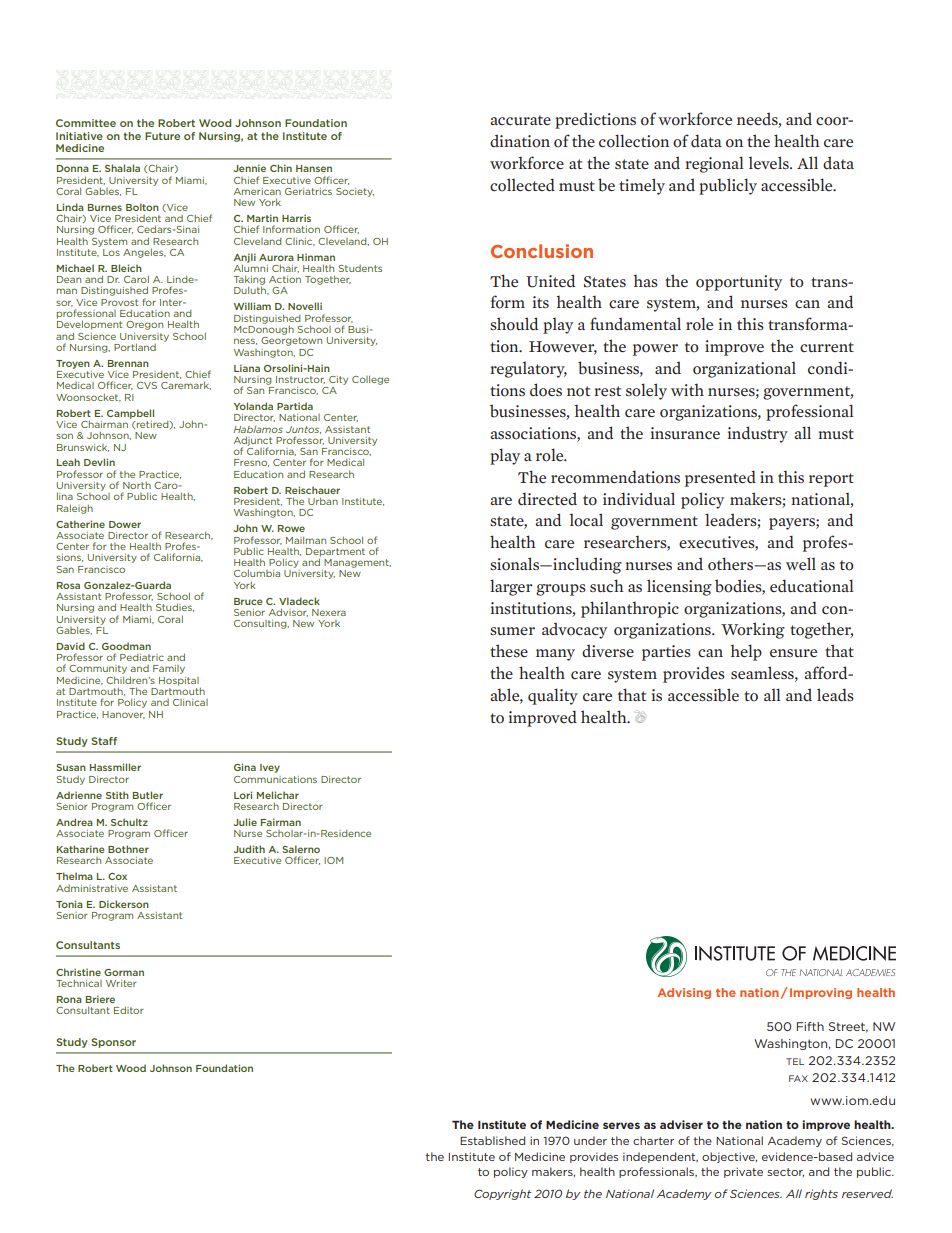  I want to click on Future, so click(162, 136).
